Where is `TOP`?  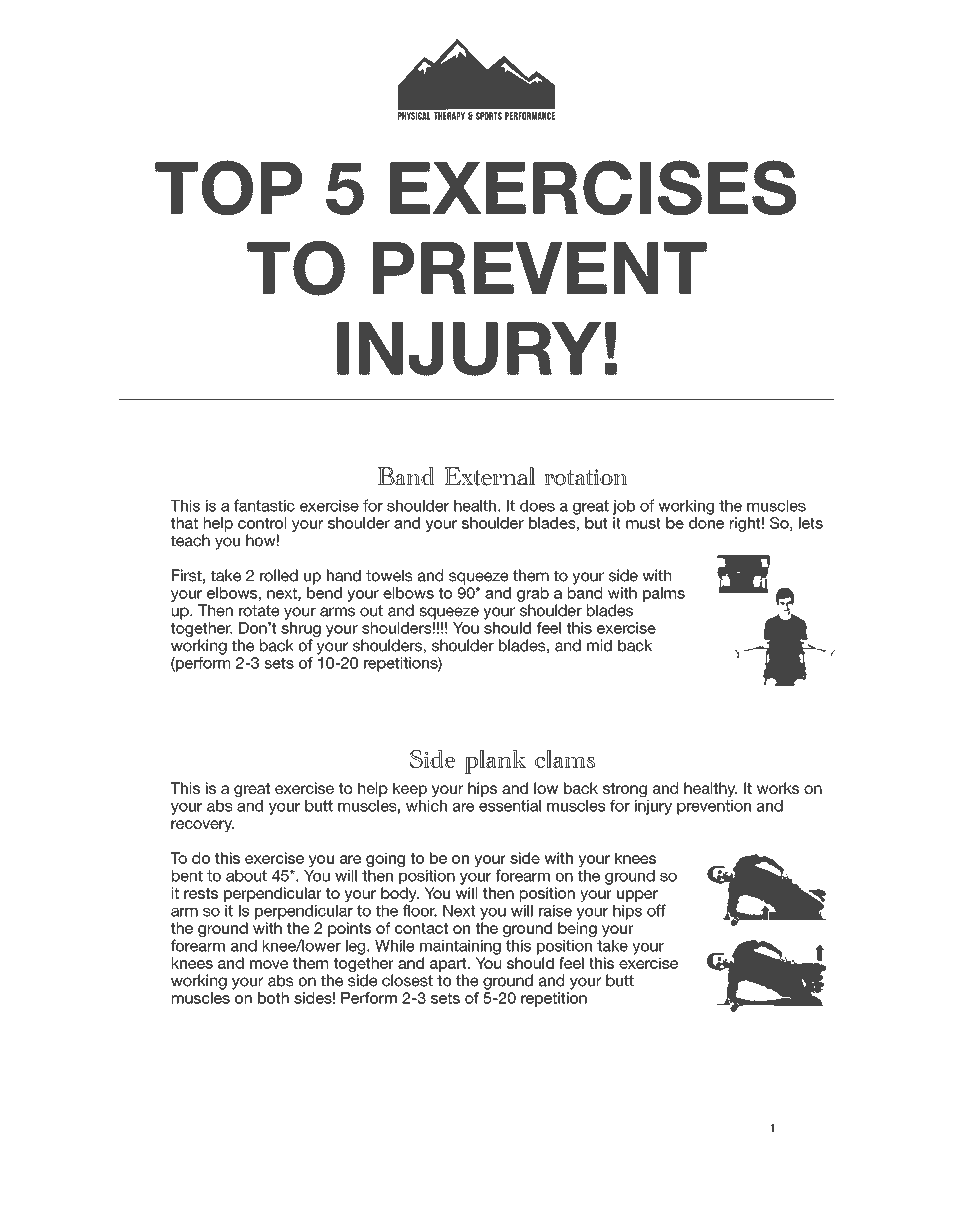
TOP is located at coordinates (228, 187).
